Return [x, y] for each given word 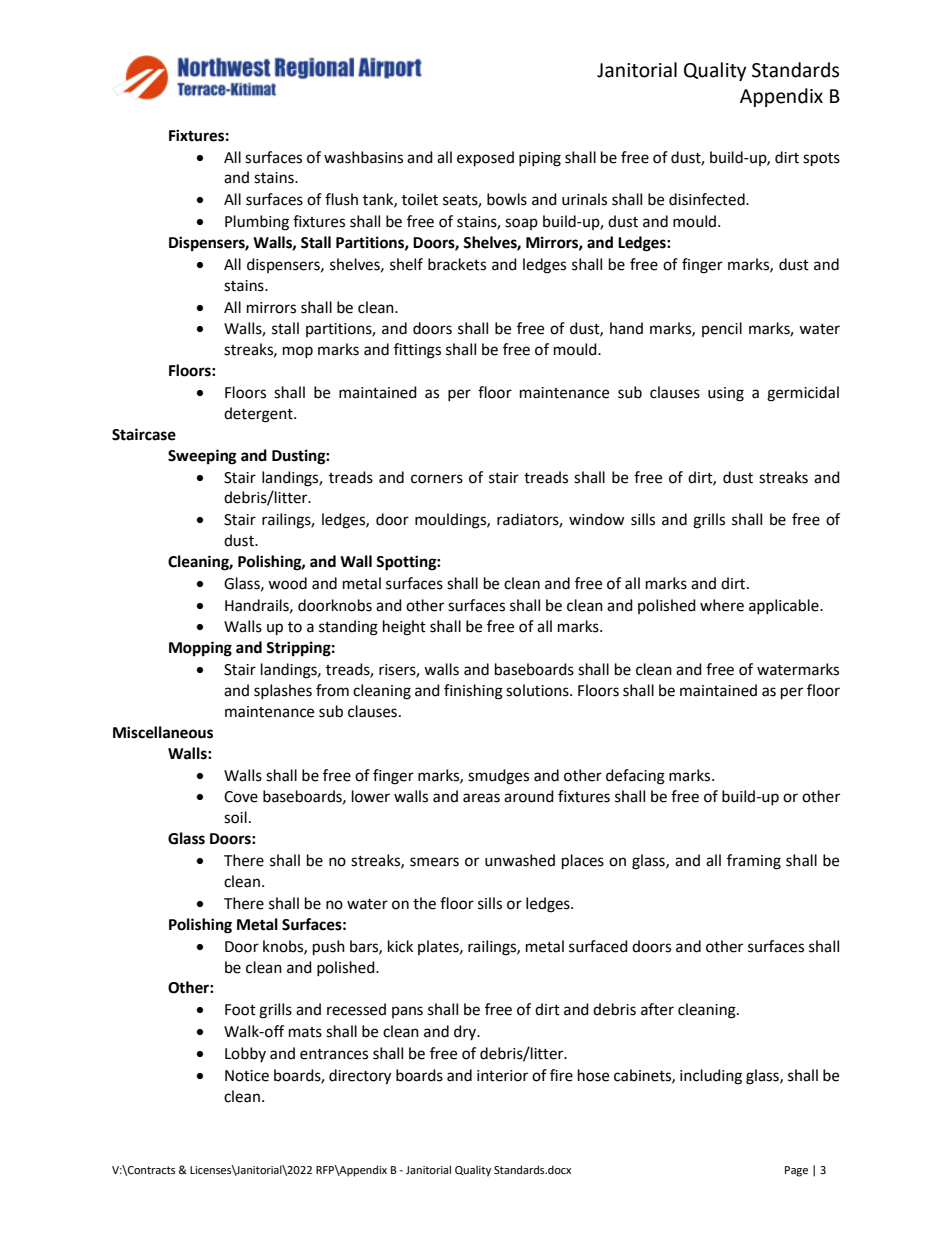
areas [481, 798]
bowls [507, 199]
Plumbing [257, 223]
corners [437, 479]
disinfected [708, 199]
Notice [247, 1076]
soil [235, 817]
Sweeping [202, 457]
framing [754, 862]
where [722, 605]
